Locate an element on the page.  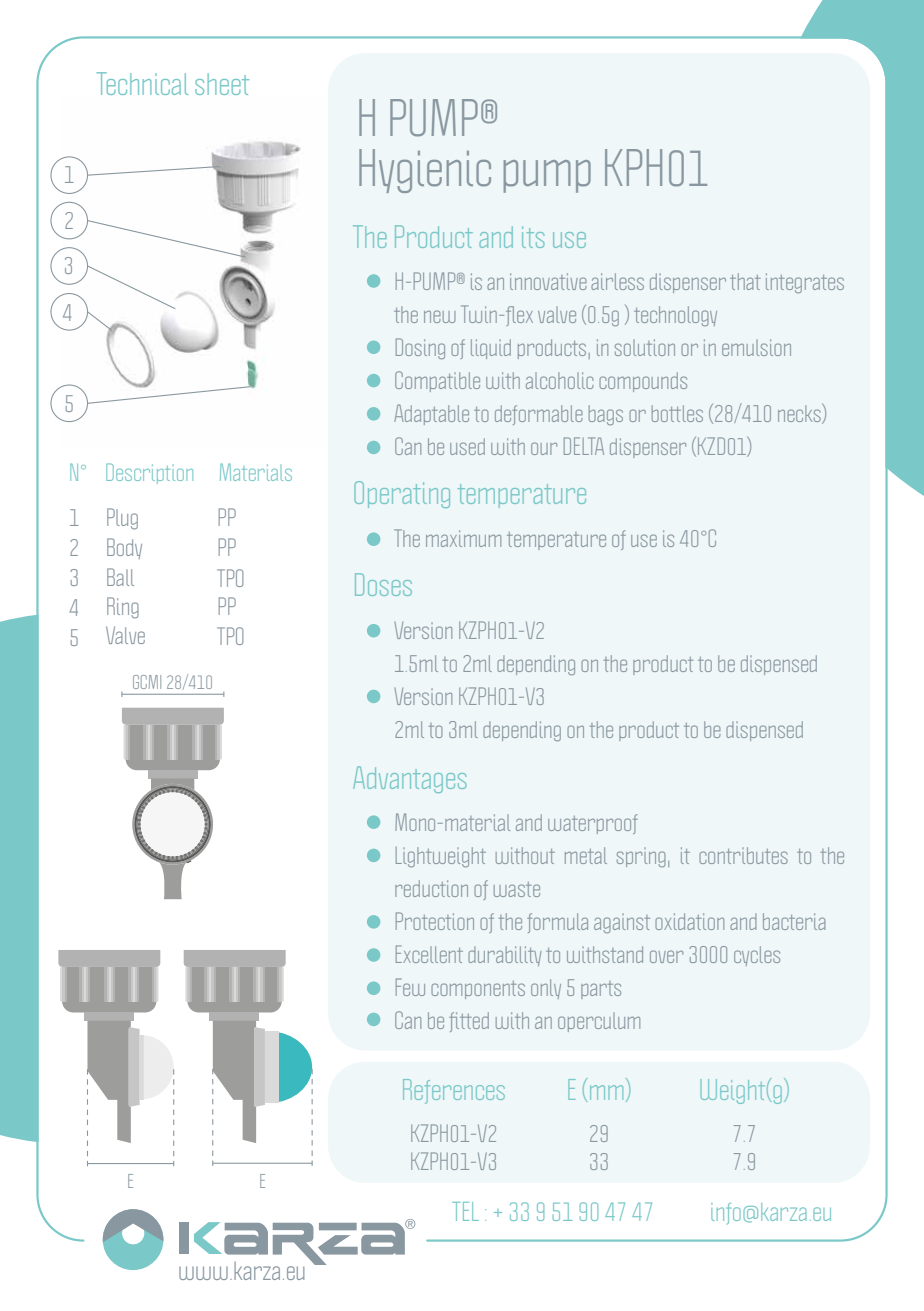
TEL is located at coordinates (465, 1211).
